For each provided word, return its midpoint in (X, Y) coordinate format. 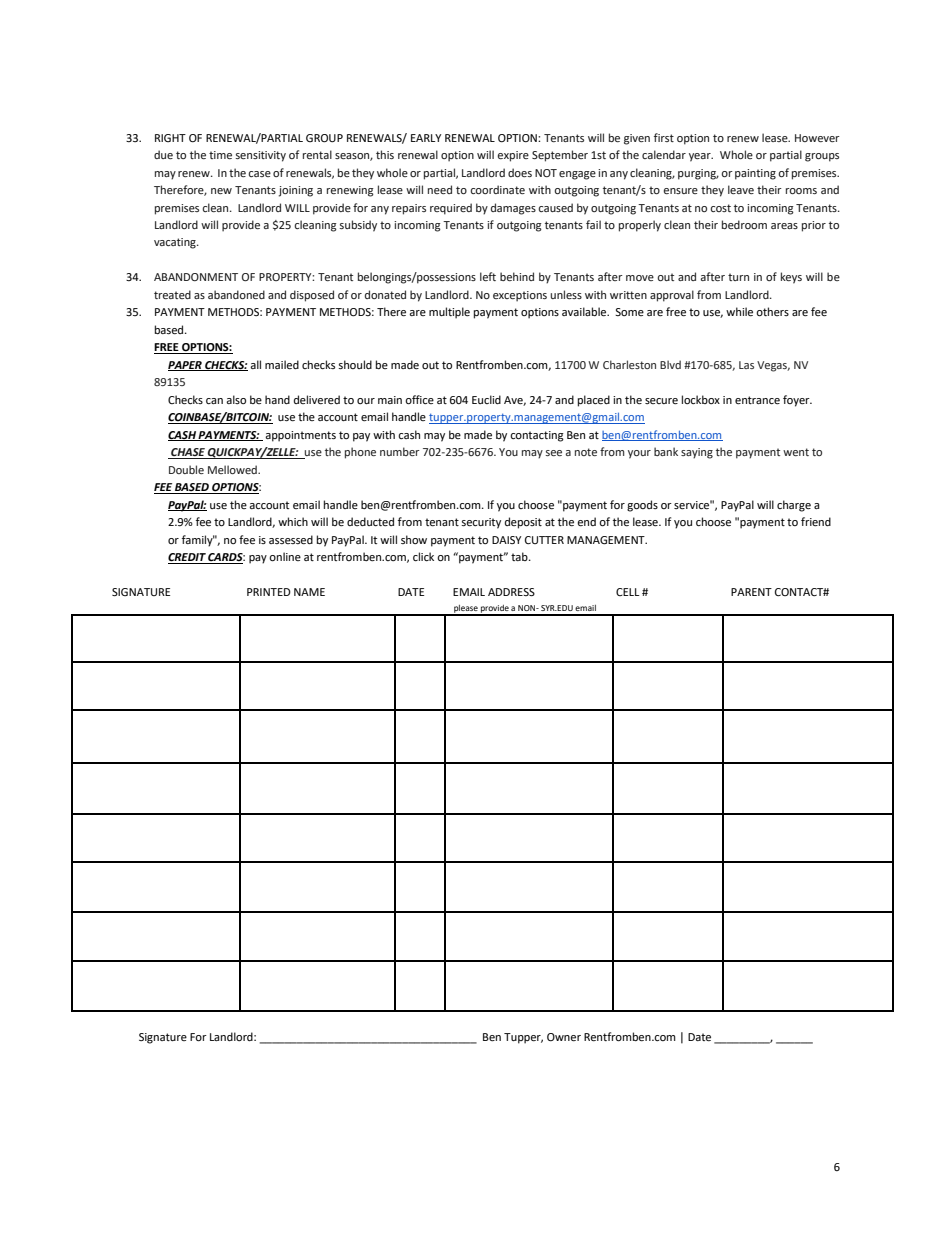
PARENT (751, 592)
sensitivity (261, 156)
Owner (564, 1037)
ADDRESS (511, 592)
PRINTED (269, 592)
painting (755, 174)
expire (513, 156)
